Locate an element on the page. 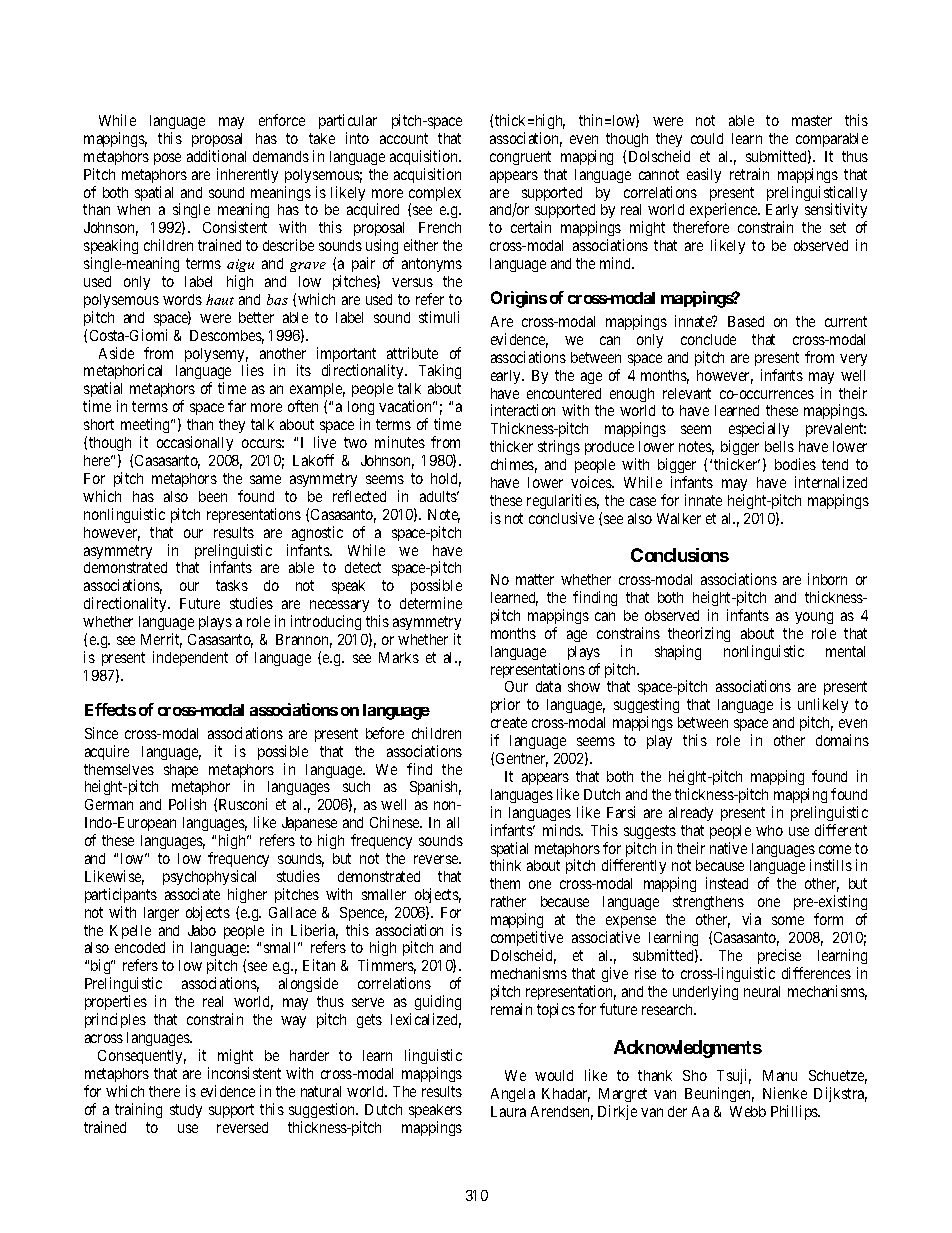 The width and height of the image is (952, 1233). pose is located at coordinates (167, 159).
